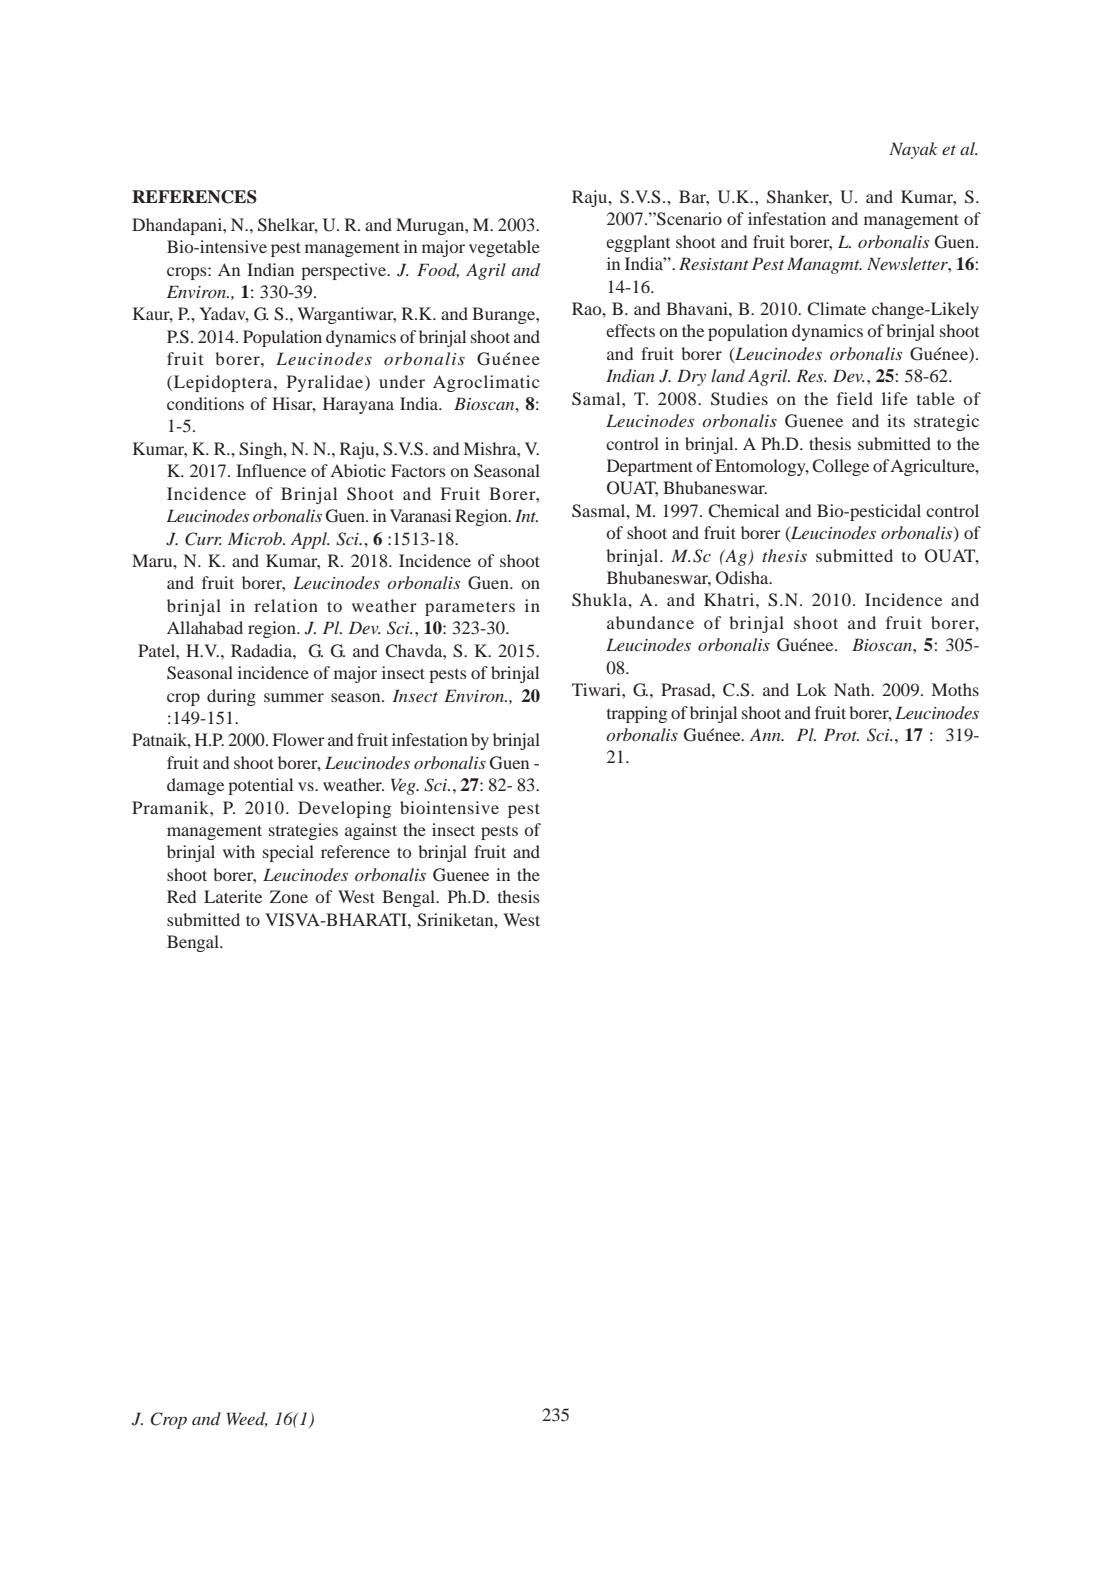  Describe the element at coordinates (260, 786) in the screenshot. I see `potential` at that location.
